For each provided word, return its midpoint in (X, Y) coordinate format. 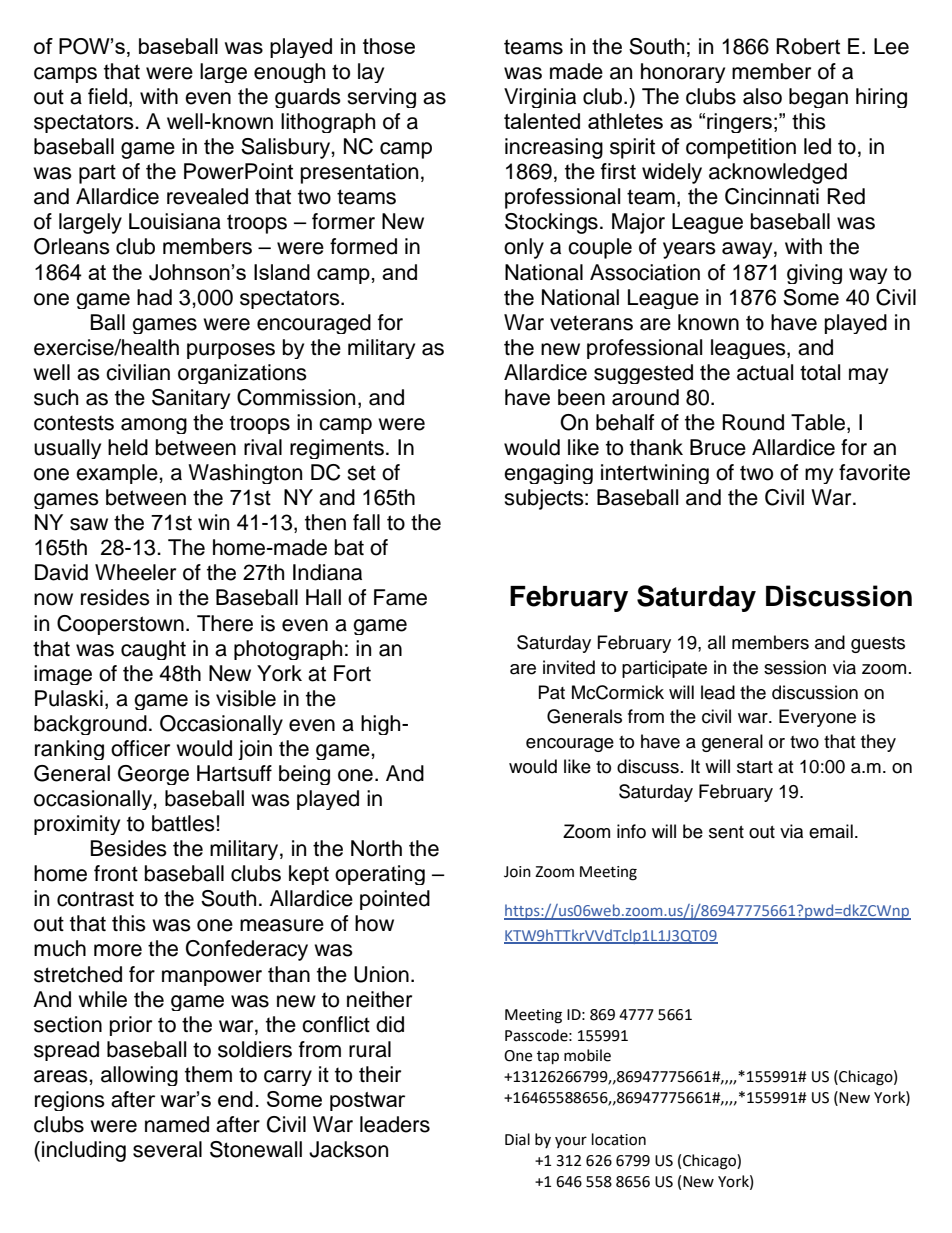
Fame (400, 597)
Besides (129, 848)
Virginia (540, 98)
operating (380, 875)
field (107, 96)
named (177, 1124)
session (795, 667)
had (154, 297)
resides (115, 597)
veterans (591, 323)
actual (765, 372)
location (619, 1139)
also (762, 96)
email (831, 831)
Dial (517, 1139)
